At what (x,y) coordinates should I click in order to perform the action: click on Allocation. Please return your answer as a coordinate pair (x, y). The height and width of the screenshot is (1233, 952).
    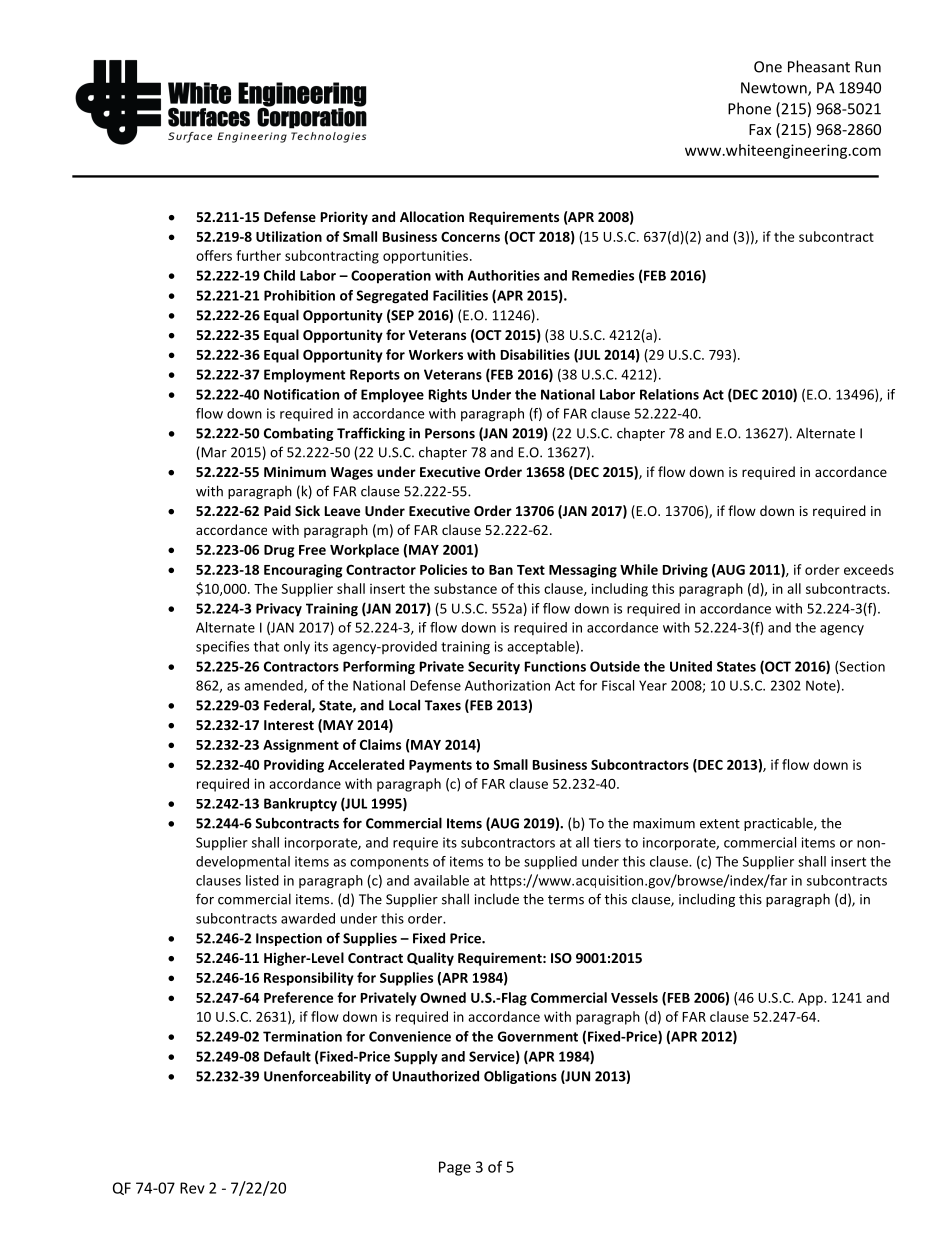
    Looking at the image, I should click on (432, 216).
